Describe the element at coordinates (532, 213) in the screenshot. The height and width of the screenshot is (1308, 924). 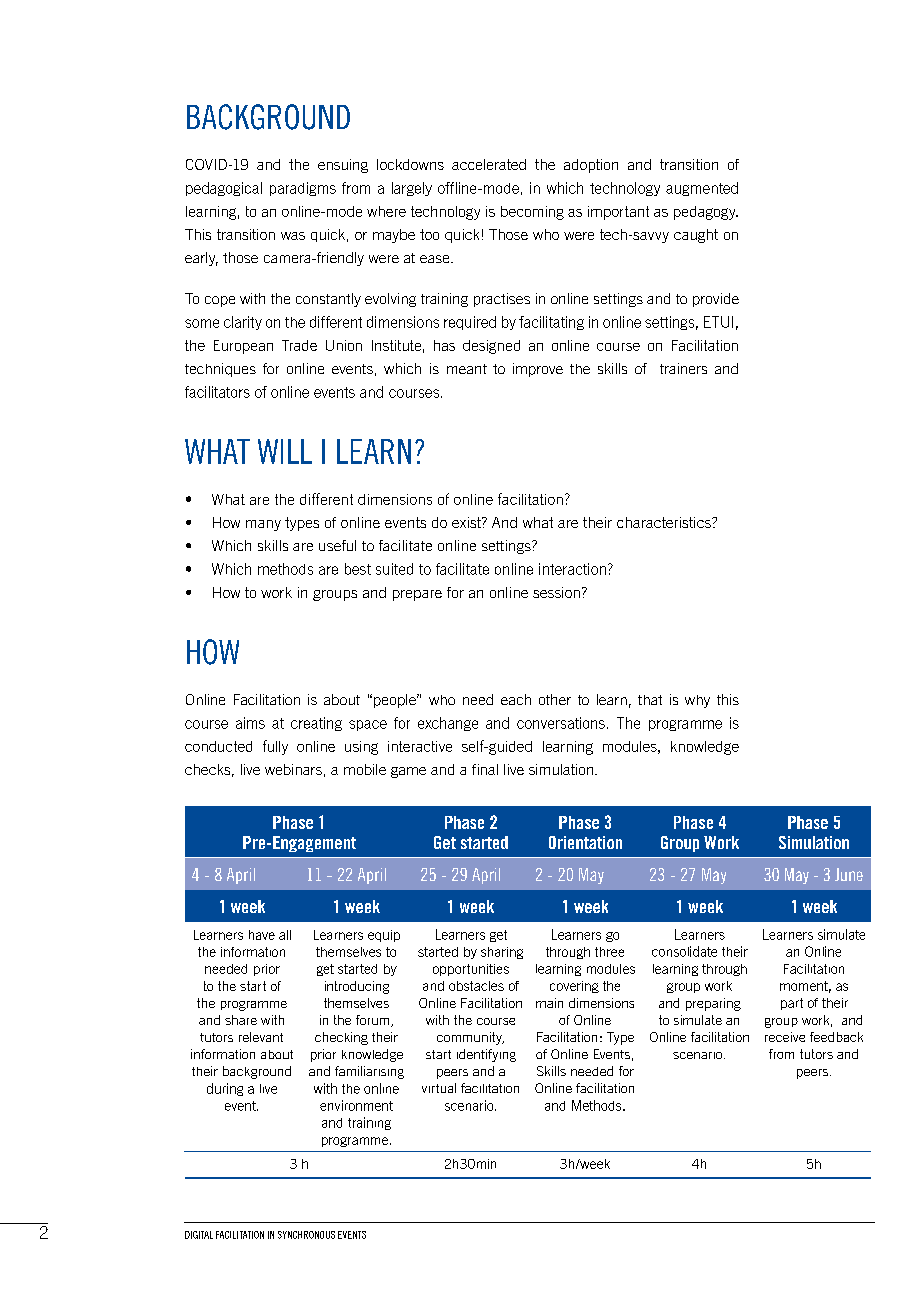
I see `becoming` at that location.
